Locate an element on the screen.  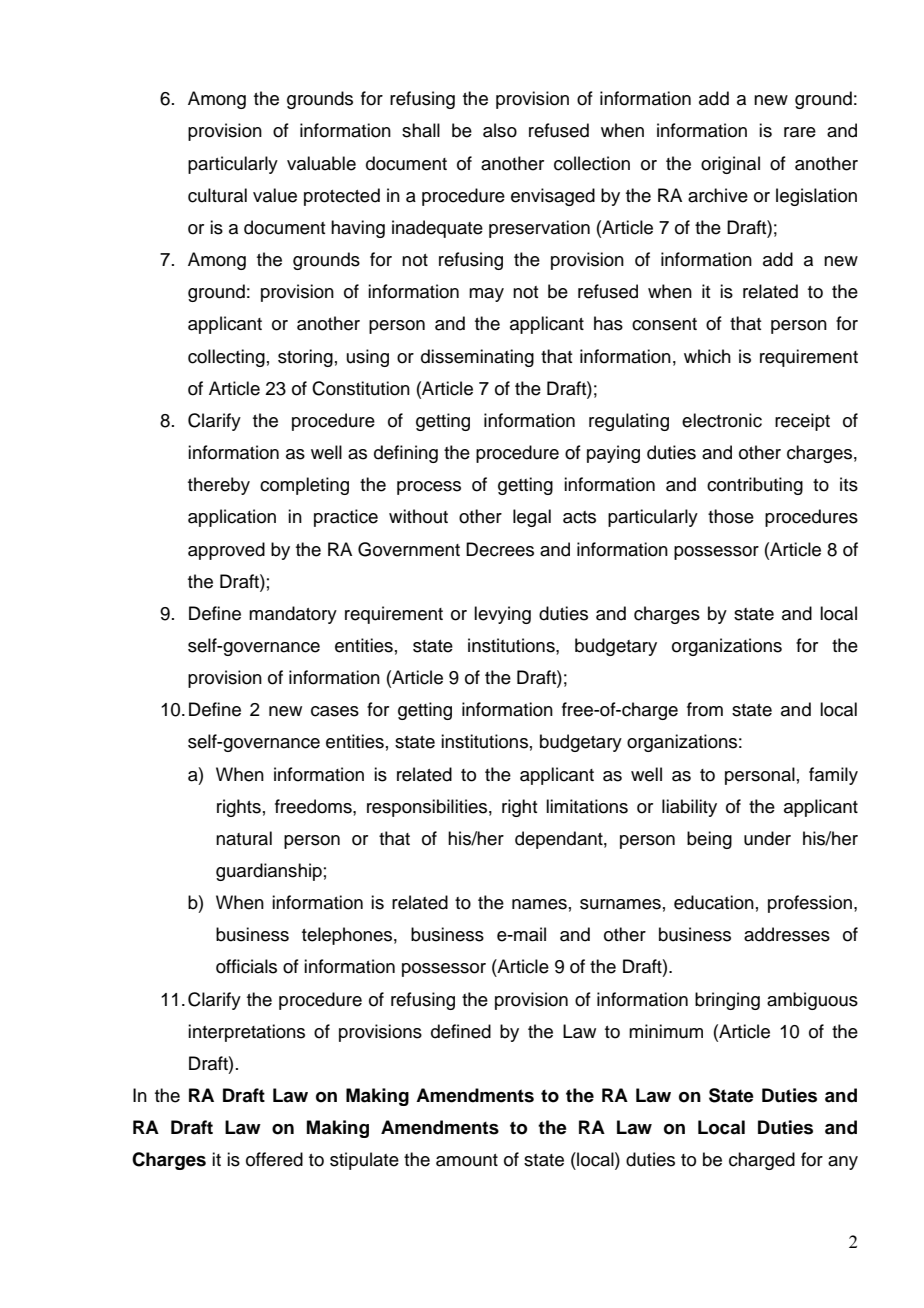
from is located at coordinates (705, 709).
